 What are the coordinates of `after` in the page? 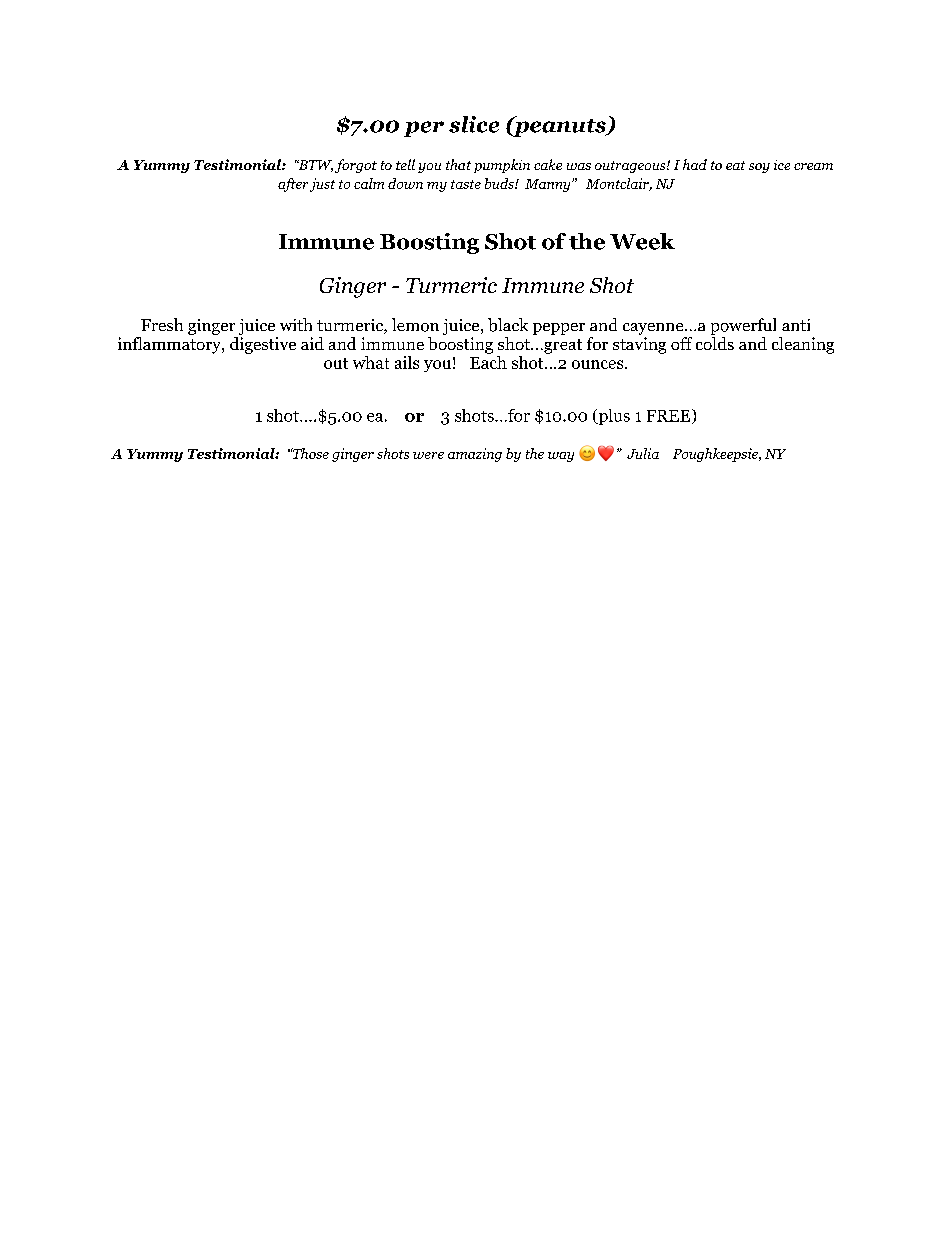 It's located at (293, 185).
